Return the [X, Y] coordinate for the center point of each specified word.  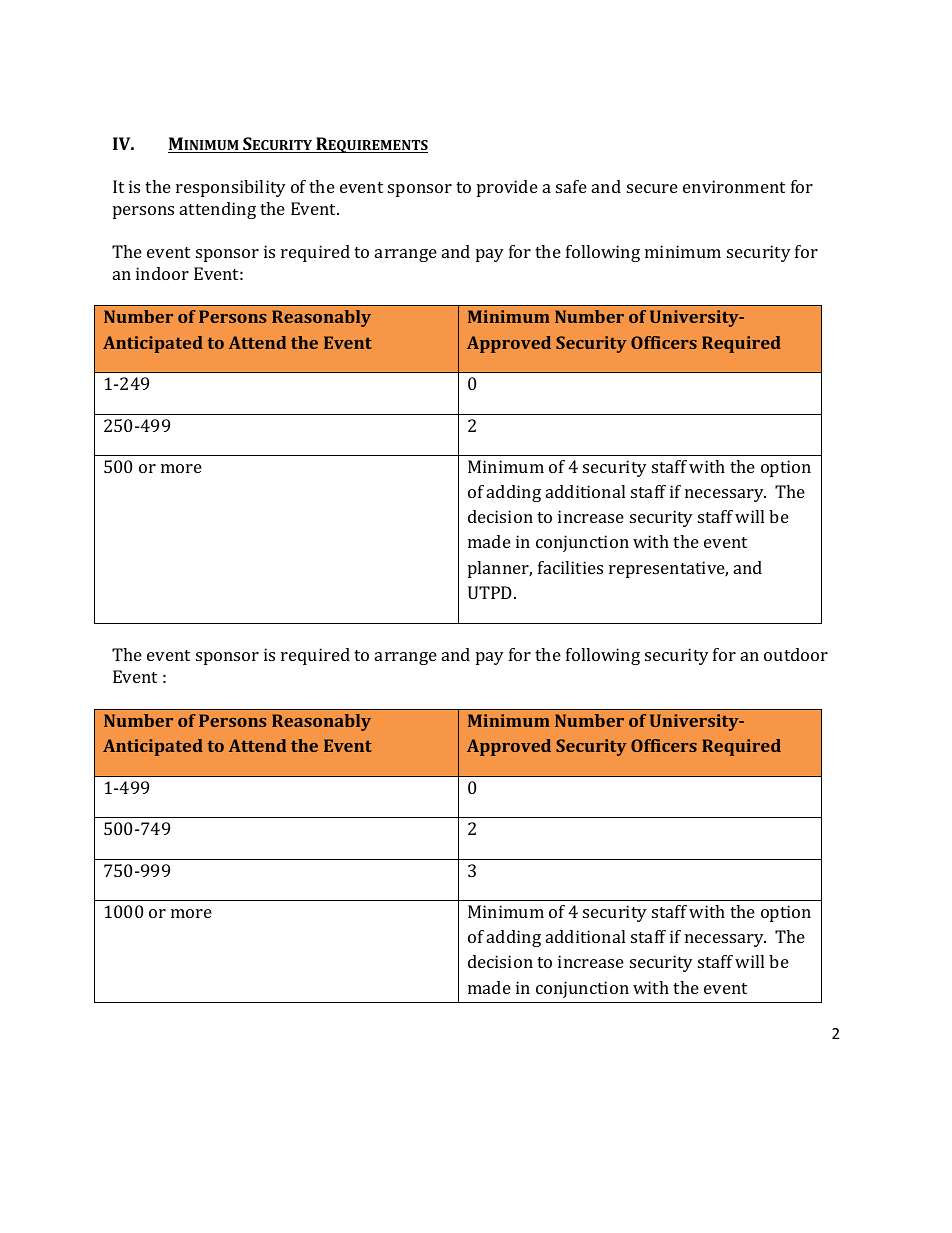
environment [734, 186]
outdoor [796, 654]
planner [500, 569]
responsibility [231, 188]
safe [571, 186]
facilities [570, 567]
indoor [162, 273]
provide [507, 188]
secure [652, 188]
